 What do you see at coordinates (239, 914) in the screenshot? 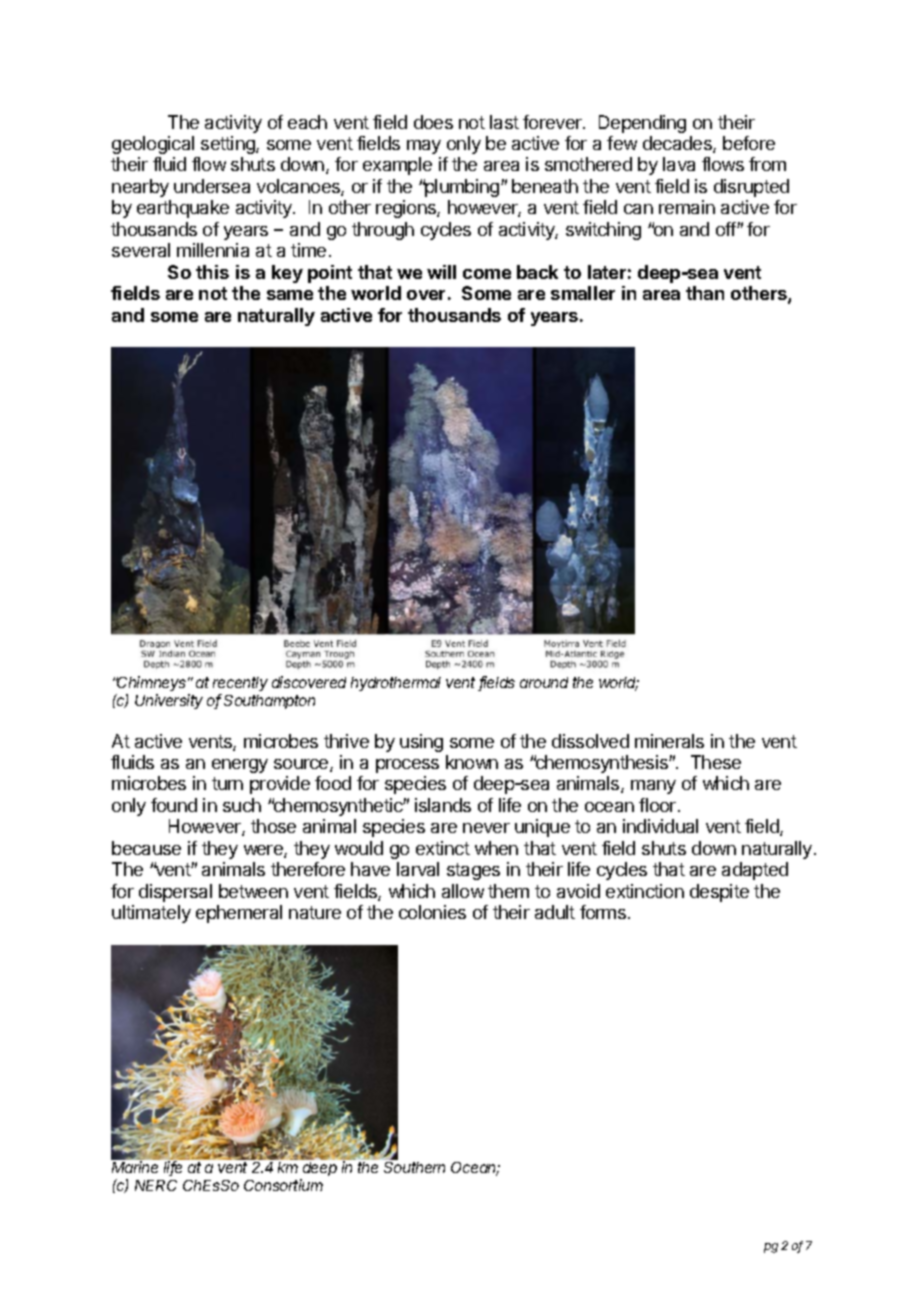
I see `ephemeral` at bounding box center [239, 914].
